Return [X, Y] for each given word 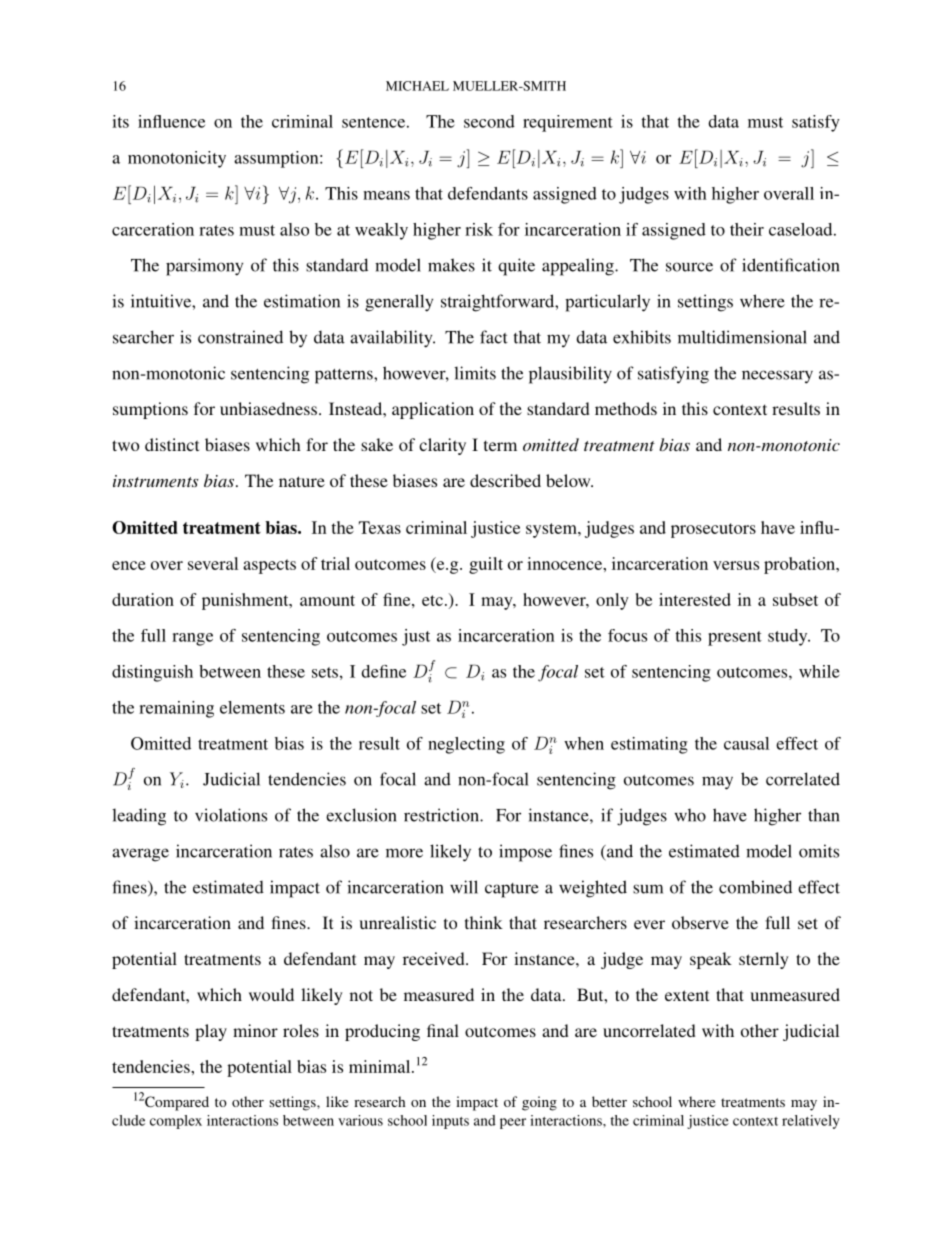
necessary [777, 377]
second [489, 121]
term [500, 445]
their [747, 229]
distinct [172, 444]
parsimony [204, 267]
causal [746, 743]
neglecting [466, 745]
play [211, 1032]
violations [231, 815]
